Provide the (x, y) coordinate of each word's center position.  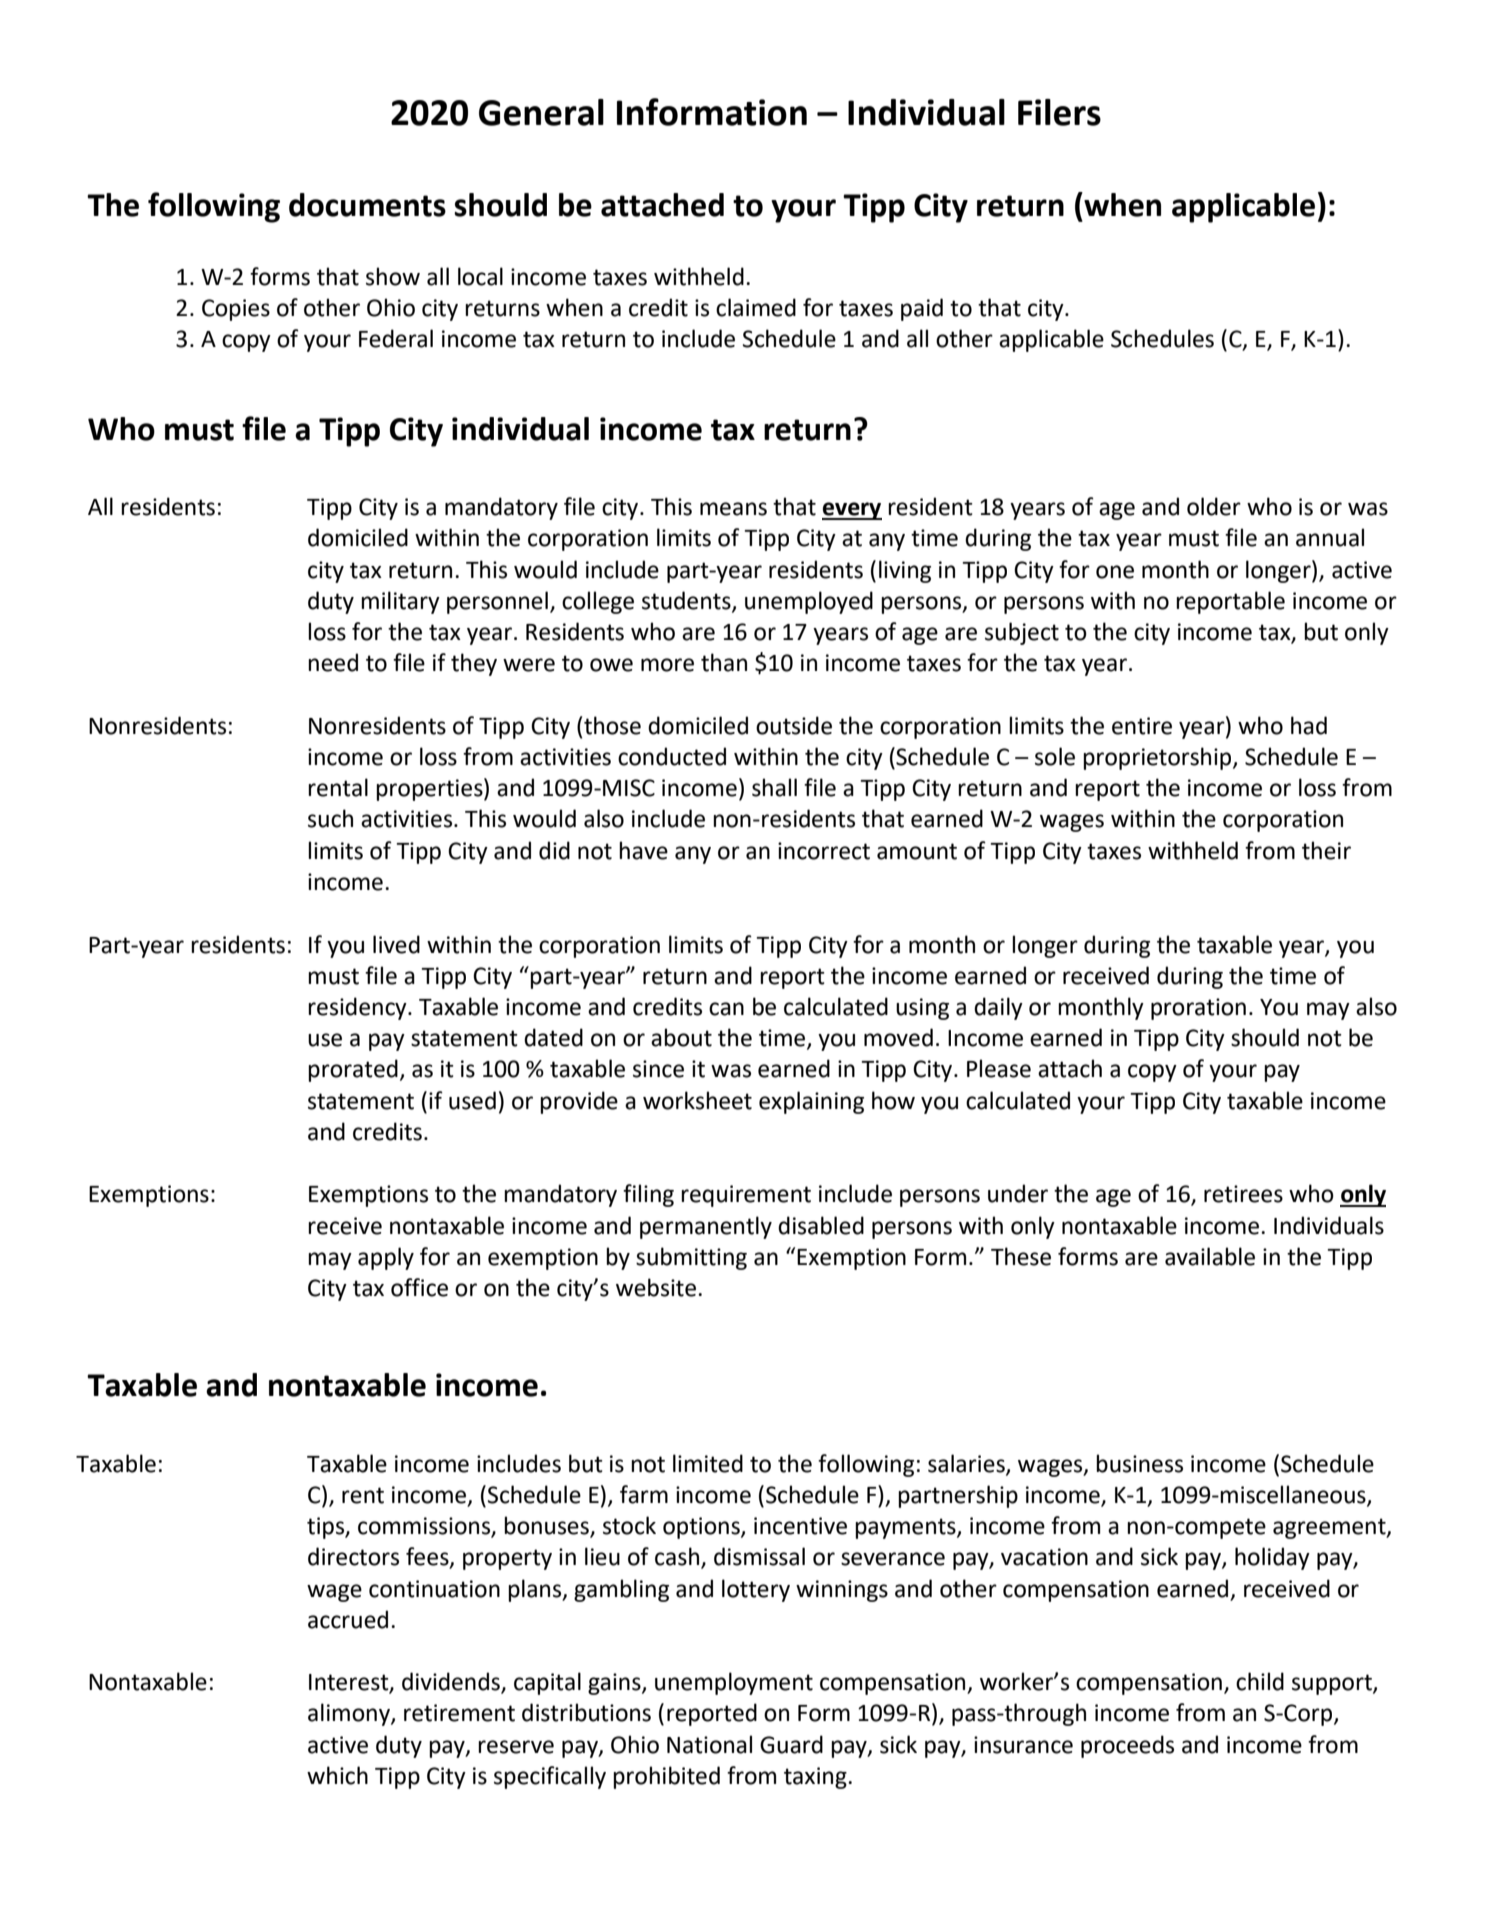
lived (396, 944)
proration (1198, 1009)
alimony (350, 1714)
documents (367, 205)
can (726, 1009)
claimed (756, 307)
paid (922, 309)
